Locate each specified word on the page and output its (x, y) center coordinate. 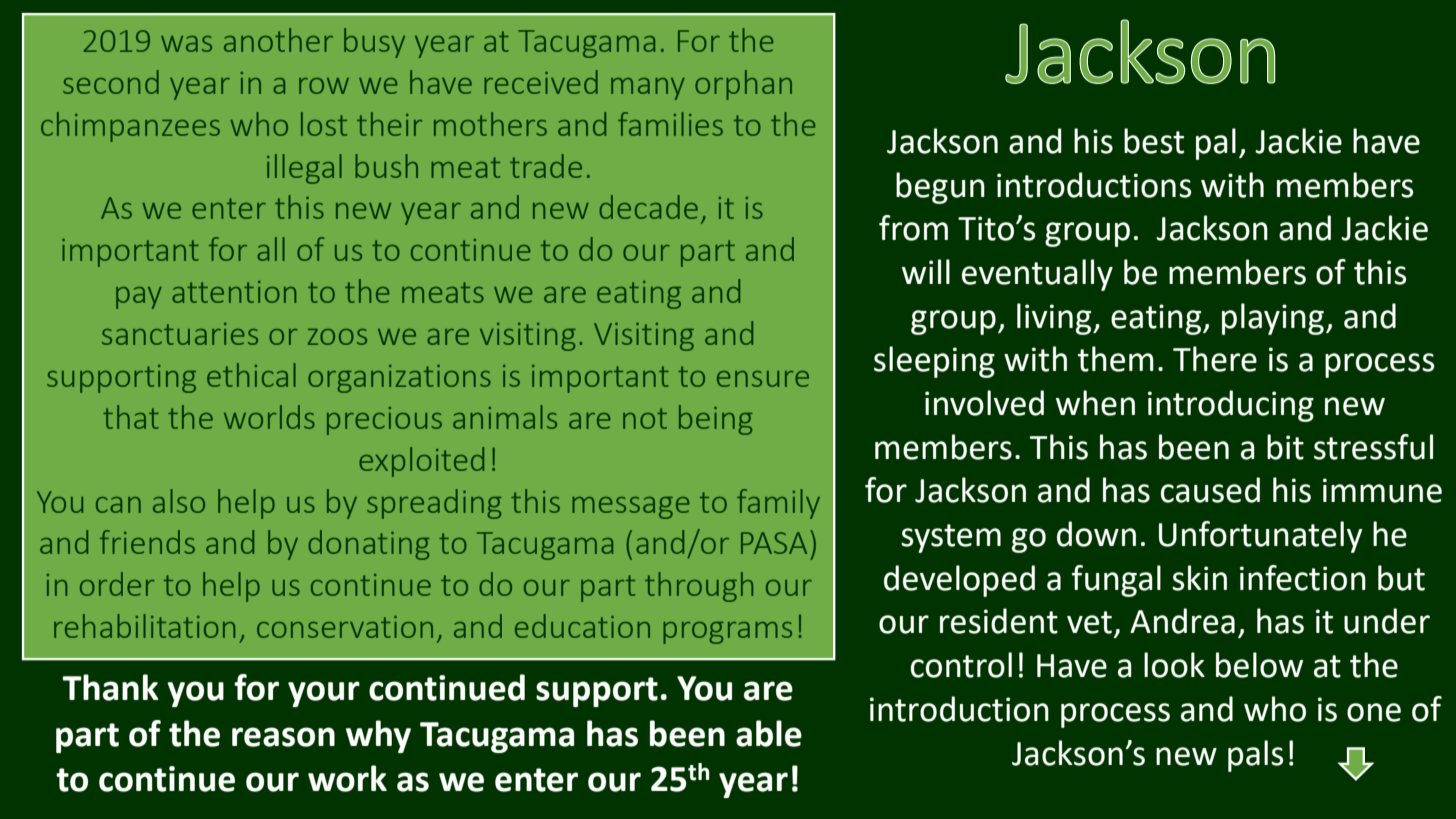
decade (648, 207)
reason (283, 737)
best (1154, 141)
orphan (743, 85)
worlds (269, 417)
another (278, 40)
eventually (1037, 275)
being (716, 420)
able (769, 733)
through (699, 587)
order (117, 584)
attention (234, 292)
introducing (1231, 406)
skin (1199, 578)
